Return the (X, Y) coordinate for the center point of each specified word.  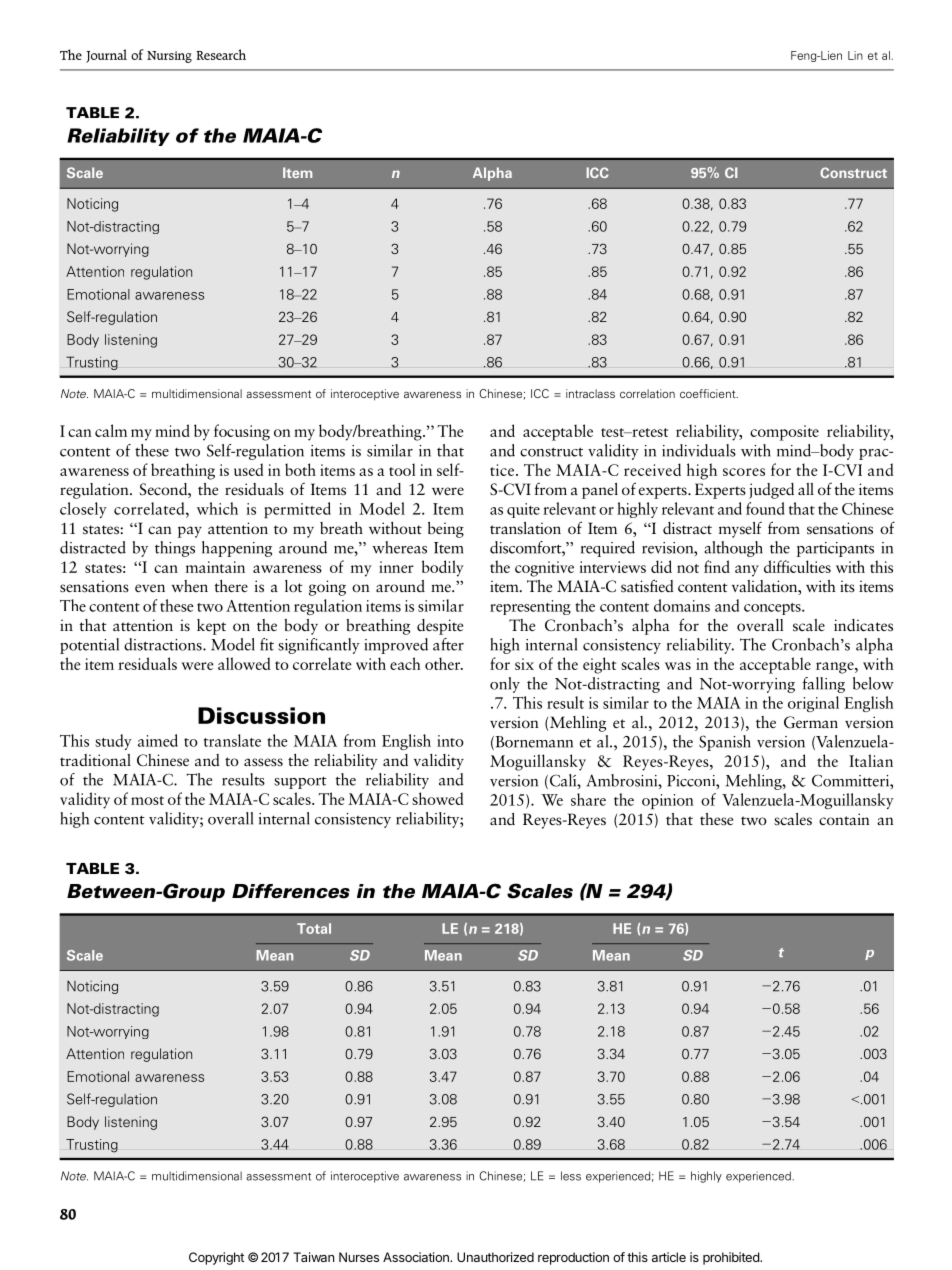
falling (824, 685)
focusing (242, 432)
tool (402, 469)
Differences (291, 891)
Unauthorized (495, 1257)
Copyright (216, 1258)
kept (211, 627)
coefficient (709, 393)
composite (784, 433)
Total (314, 928)
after (448, 644)
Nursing (169, 57)
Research (221, 54)
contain (844, 819)
